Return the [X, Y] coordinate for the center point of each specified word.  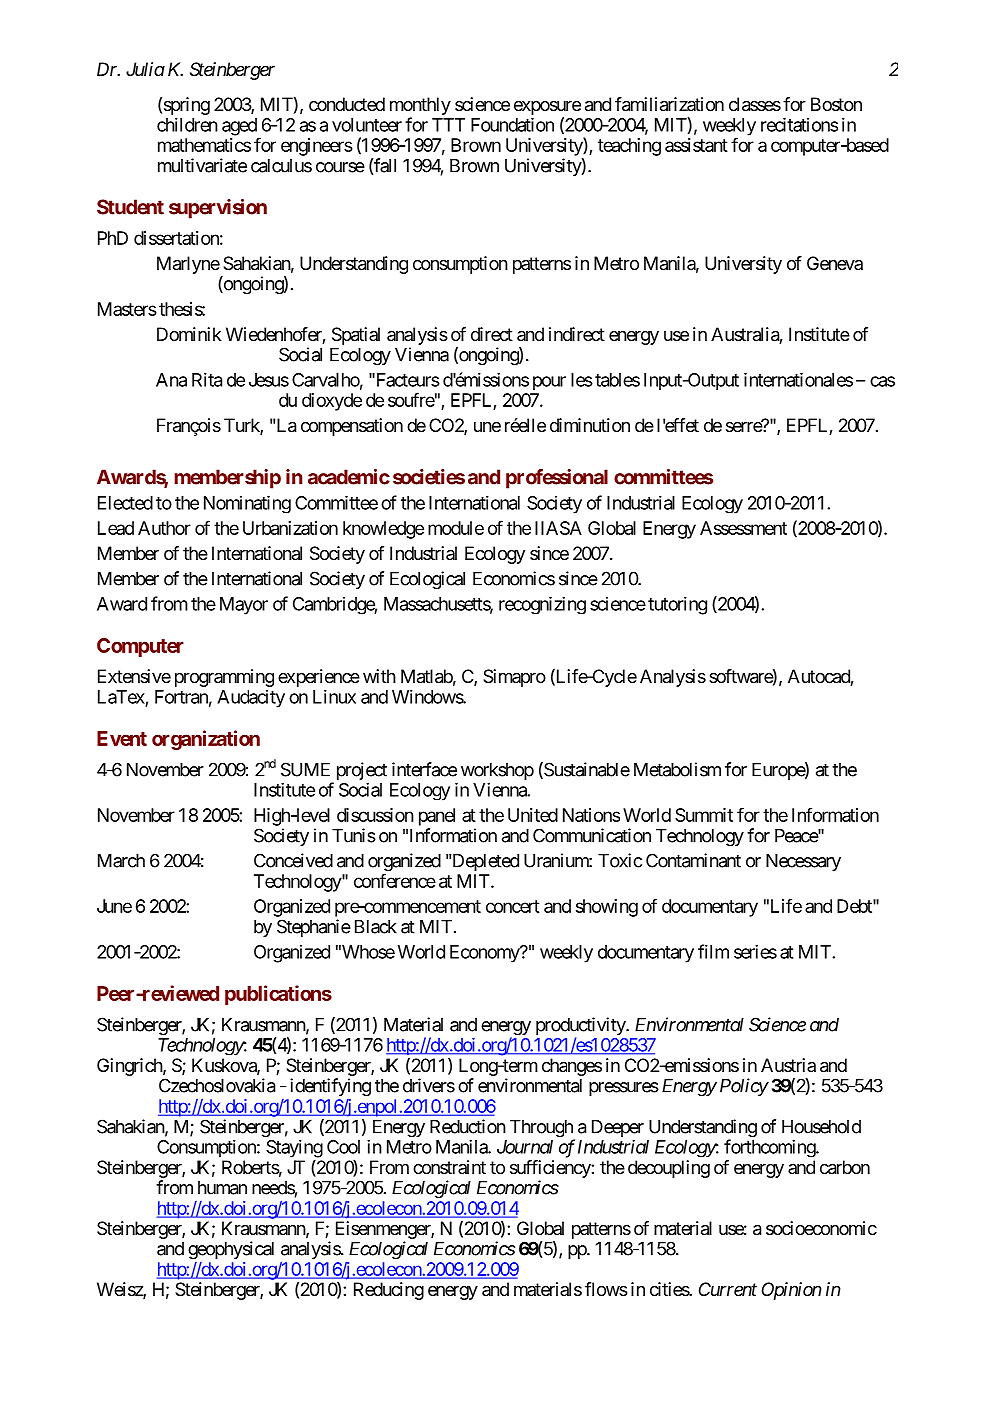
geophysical [231, 1250]
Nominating [247, 504]
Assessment [743, 528]
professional [557, 479]
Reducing [389, 1291]
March [121, 861]
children [187, 124]
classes [755, 104]
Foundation [512, 124]
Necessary [803, 862]
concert [513, 906]
